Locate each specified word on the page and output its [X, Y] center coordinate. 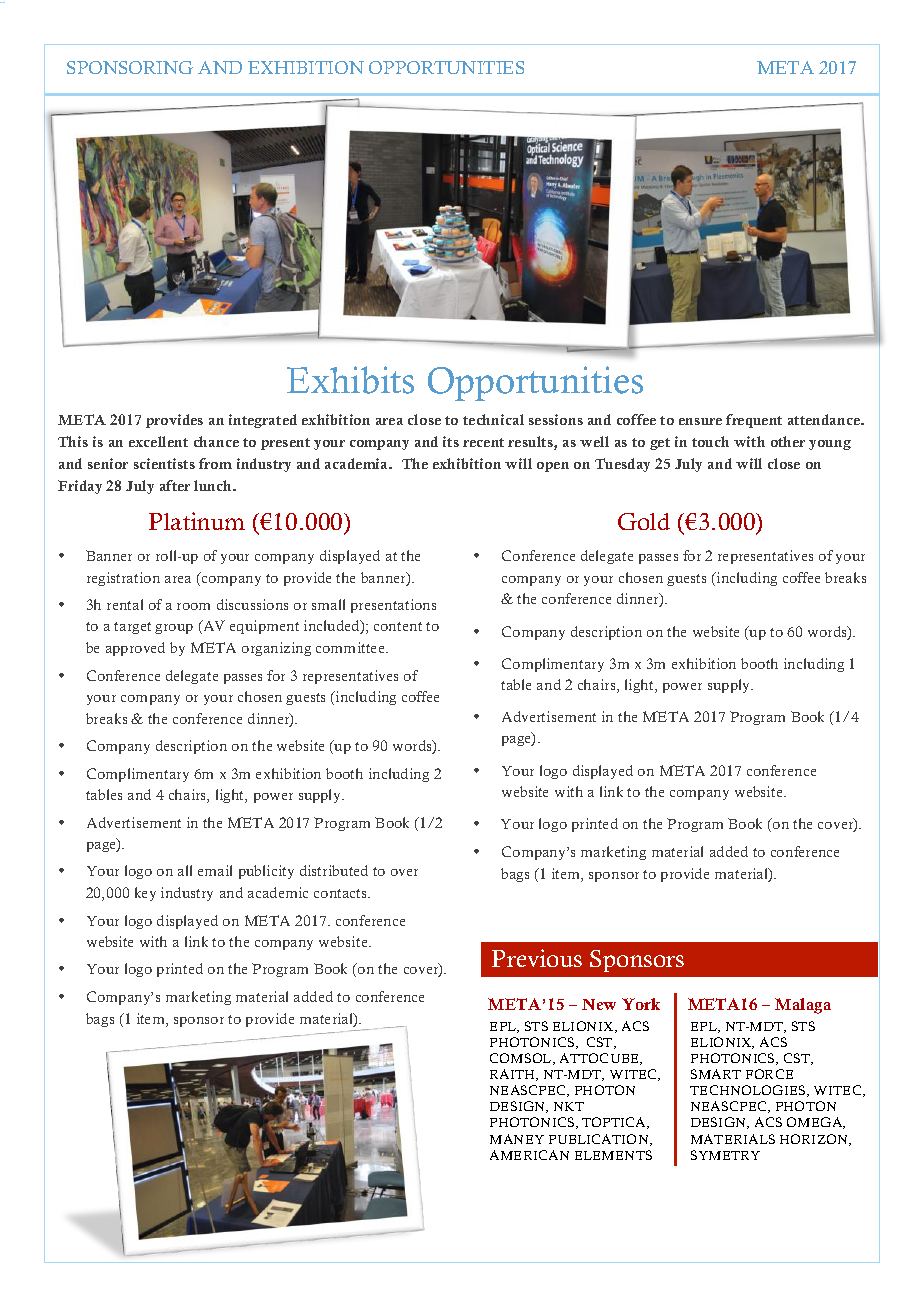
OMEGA [816, 1123]
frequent [754, 421]
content [398, 626]
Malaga [803, 1006]
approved [135, 649]
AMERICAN [529, 1155]
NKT [569, 1106]
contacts [341, 893]
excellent [158, 441]
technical [493, 419]
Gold [644, 521]
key [145, 894]
